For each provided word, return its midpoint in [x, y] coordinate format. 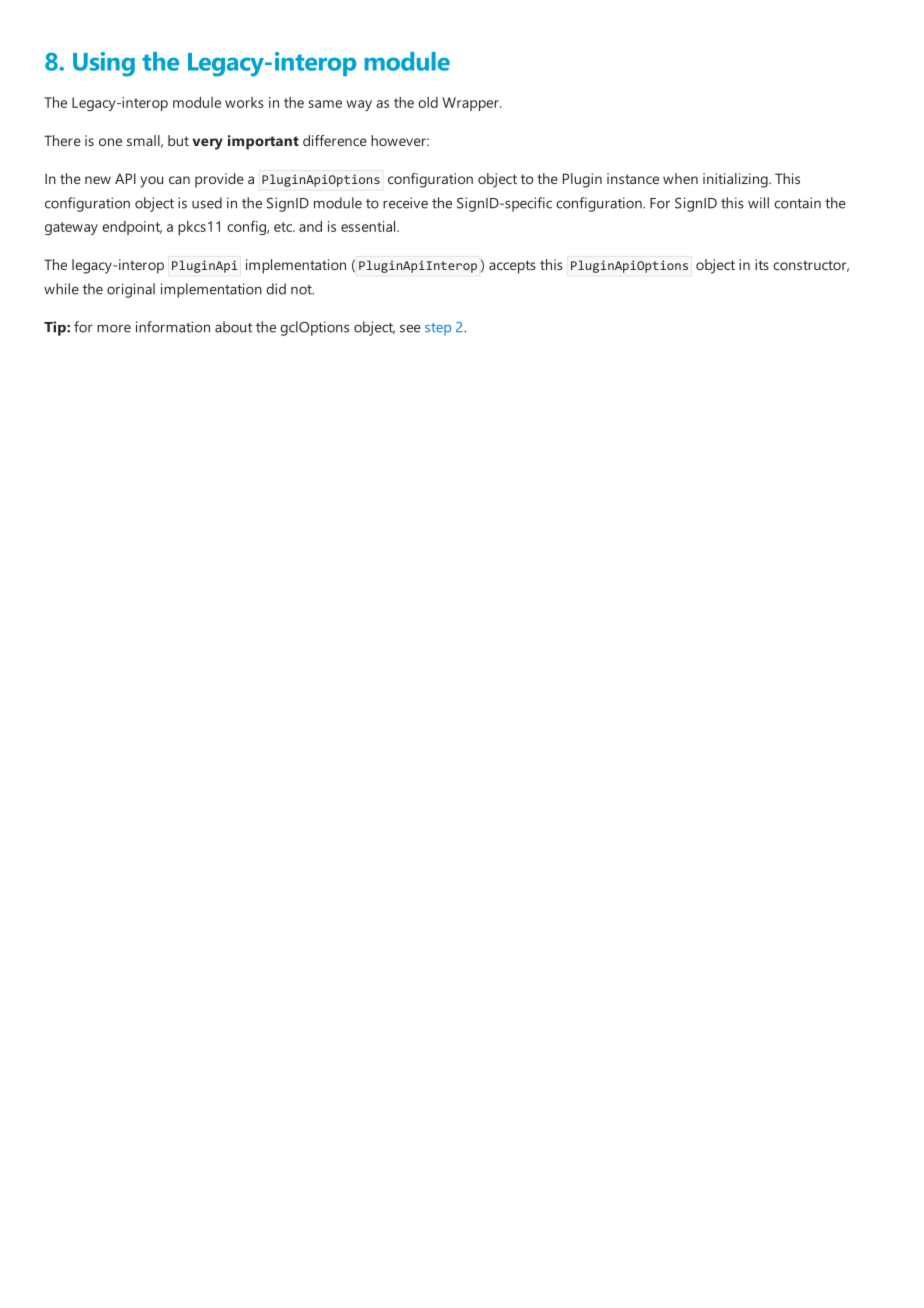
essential [369, 226]
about [233, 327]
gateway [71, 228]
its [762, 264]
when [680, 178]
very [208, 144]
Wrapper [471, 104]
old [428, 102]
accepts [512, 267]
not [302, 290]
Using [104, 64]
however [399, 140]
